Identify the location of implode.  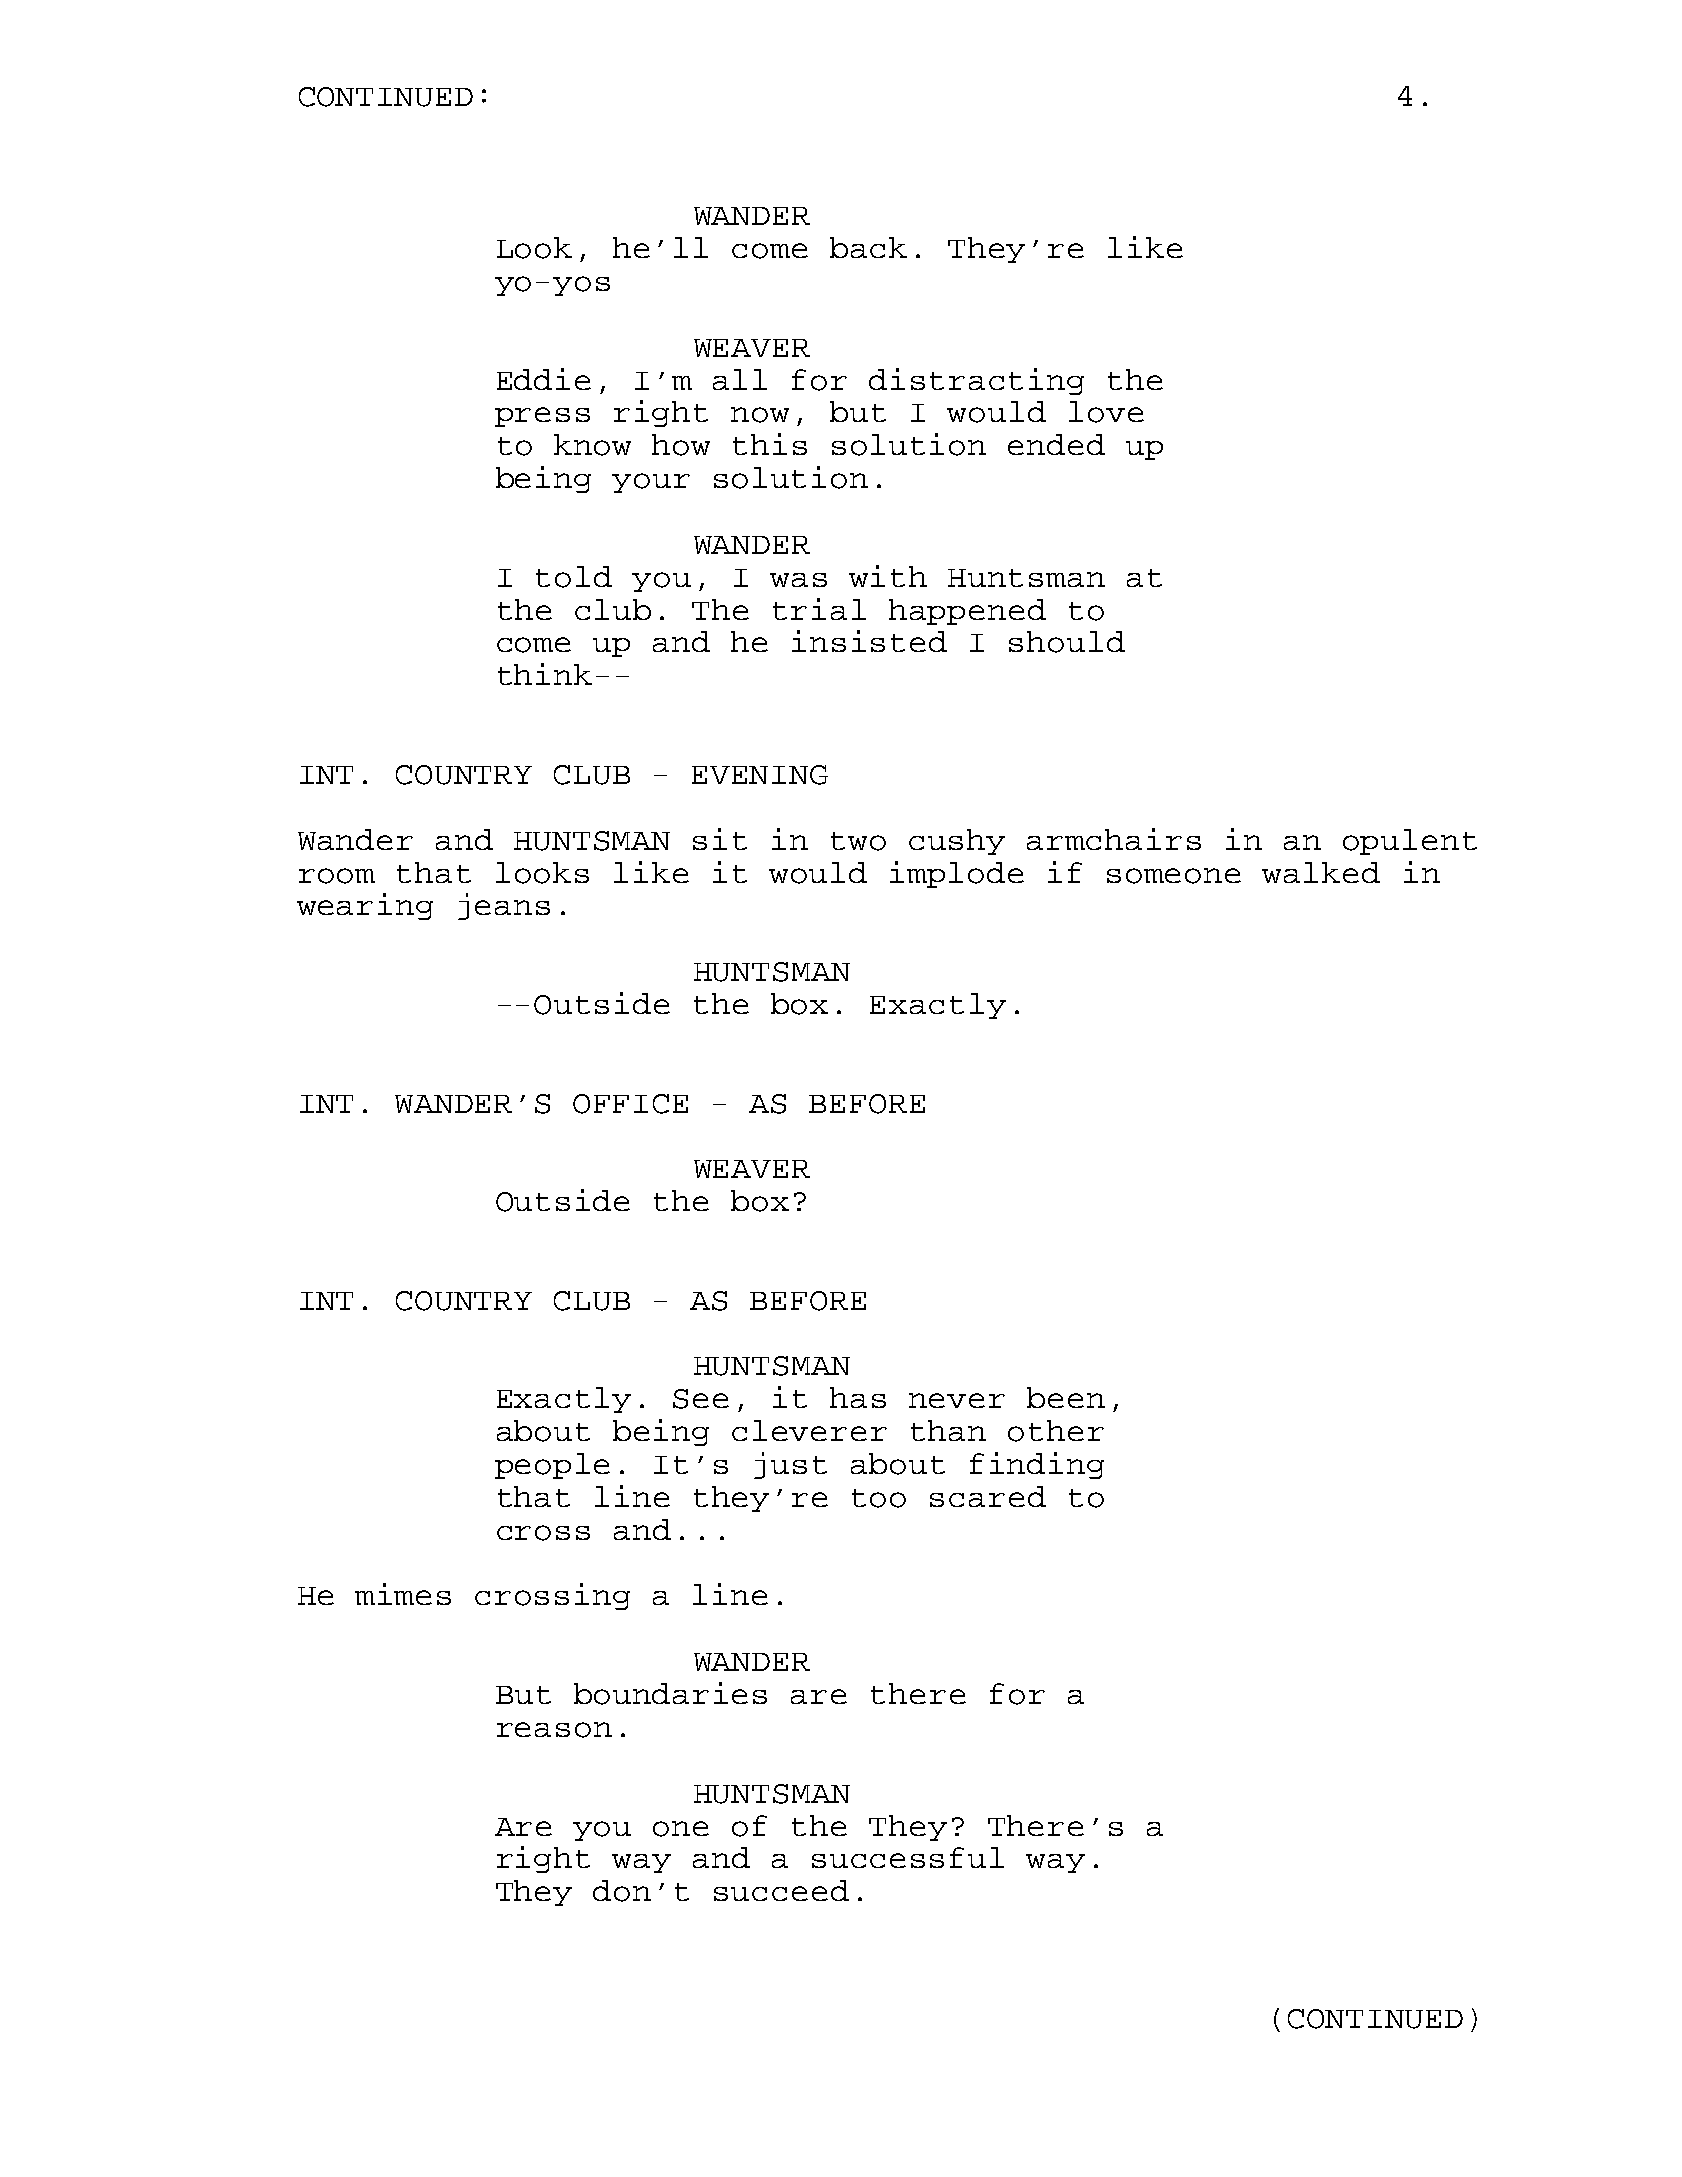
(957, 874).
